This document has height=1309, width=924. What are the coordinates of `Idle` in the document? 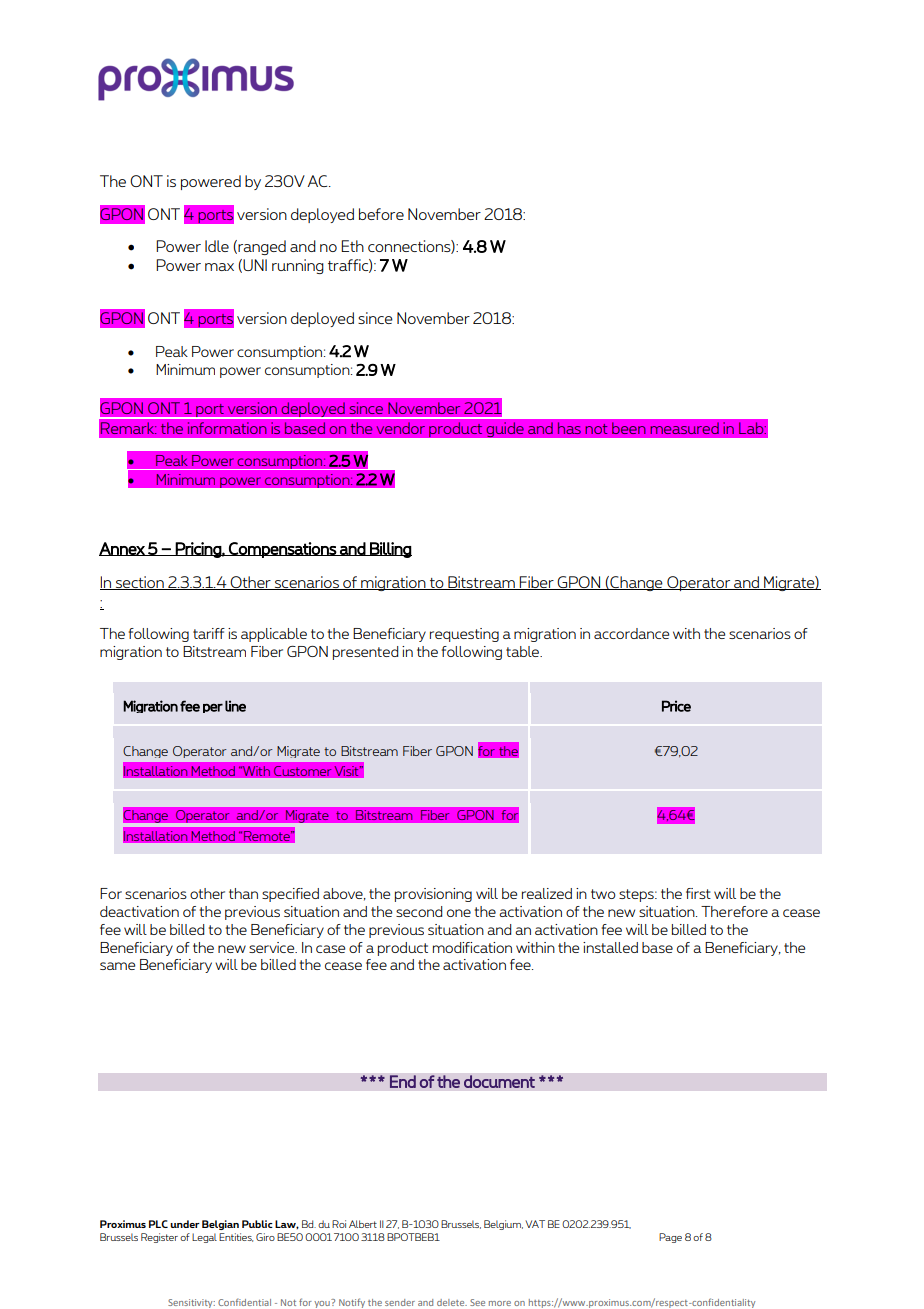 It's located at (217, 246).
